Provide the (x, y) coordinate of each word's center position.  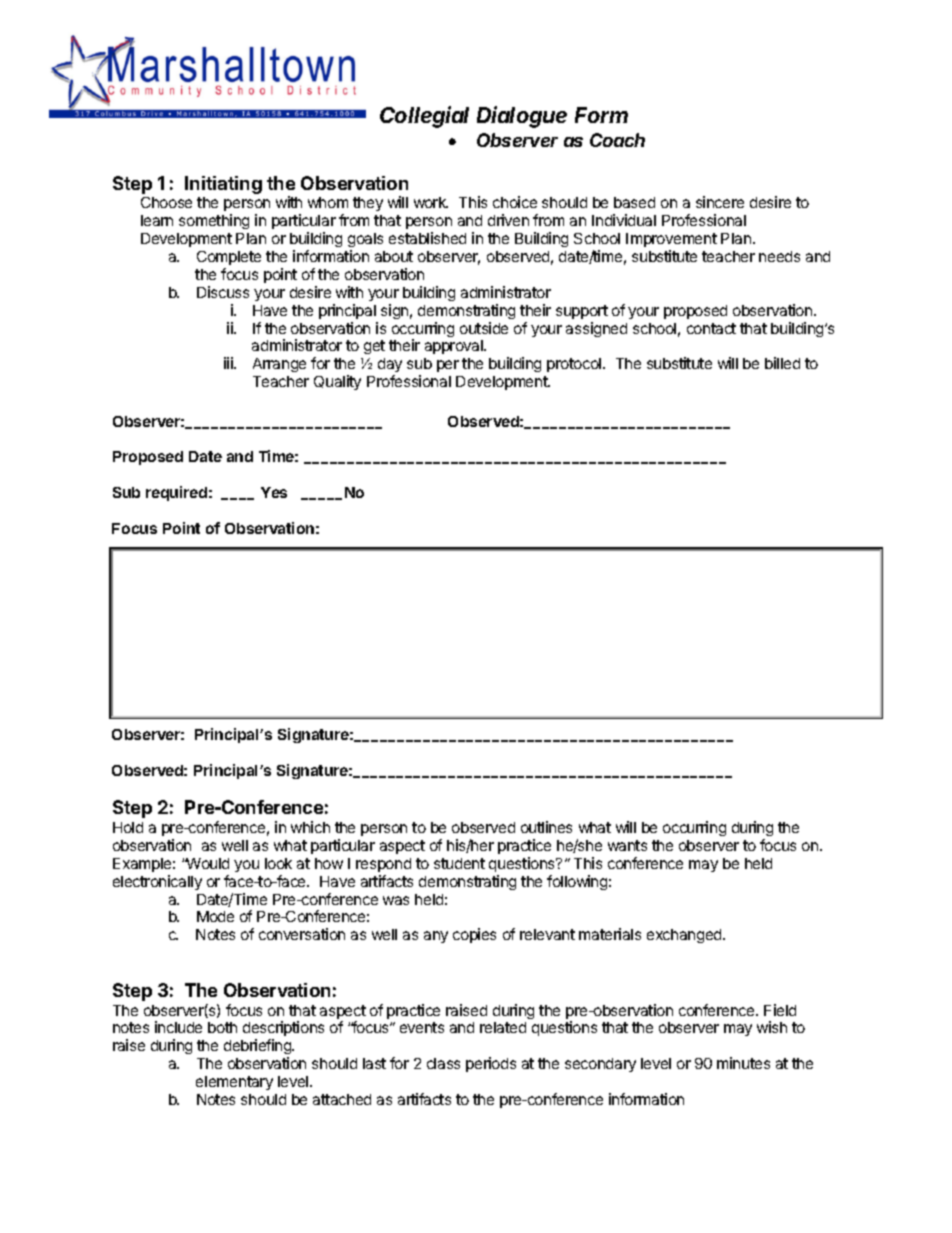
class (443, 1063)
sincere (720, 202)
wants (627, 845)
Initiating (223, 185)
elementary (234, 1083)
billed (782, 363)
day (390, 367)
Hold (128, 827)
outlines (546, 827)
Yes (274, 492)
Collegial (424, 117)
